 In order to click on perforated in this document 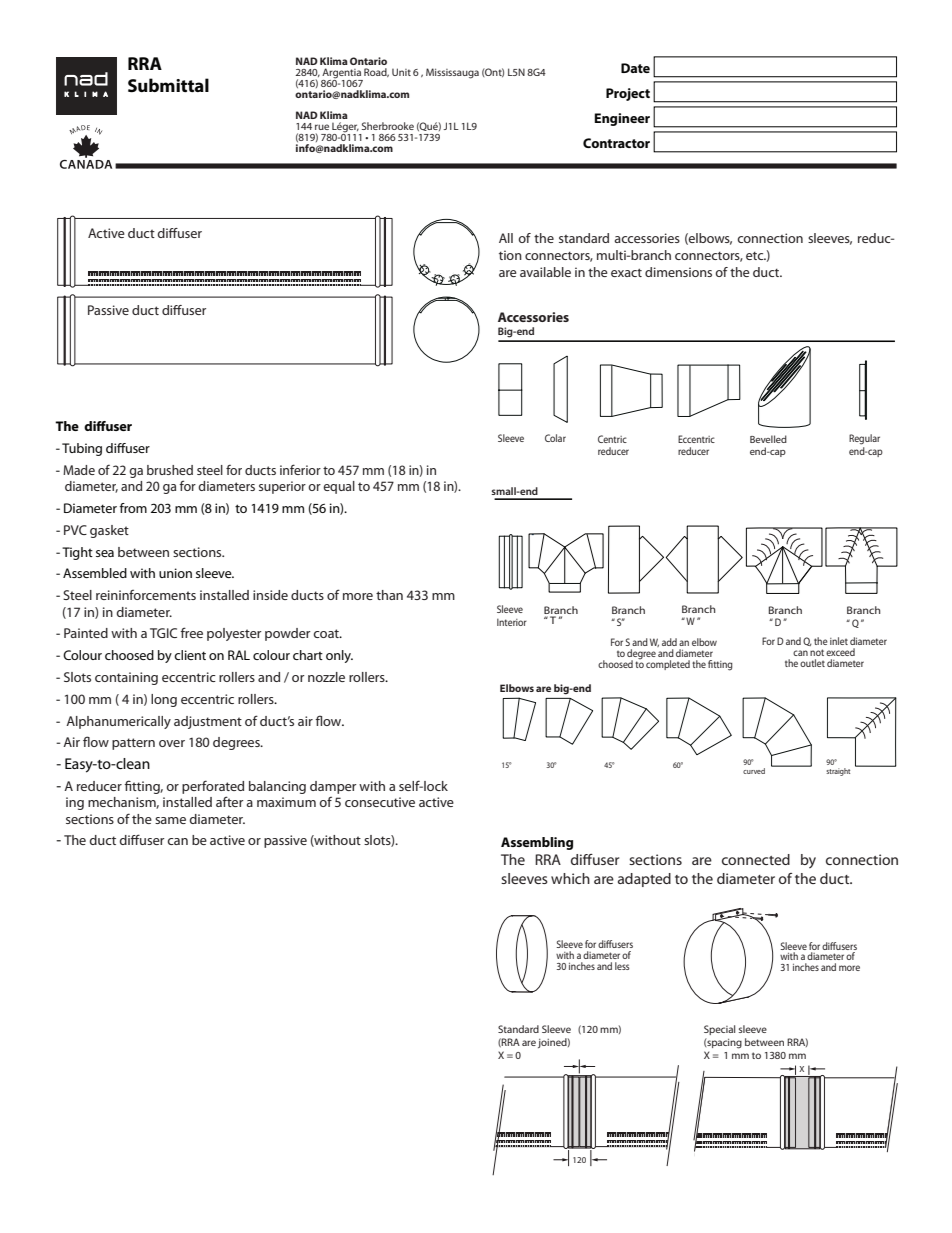, I will do `click(213, 787)`.
